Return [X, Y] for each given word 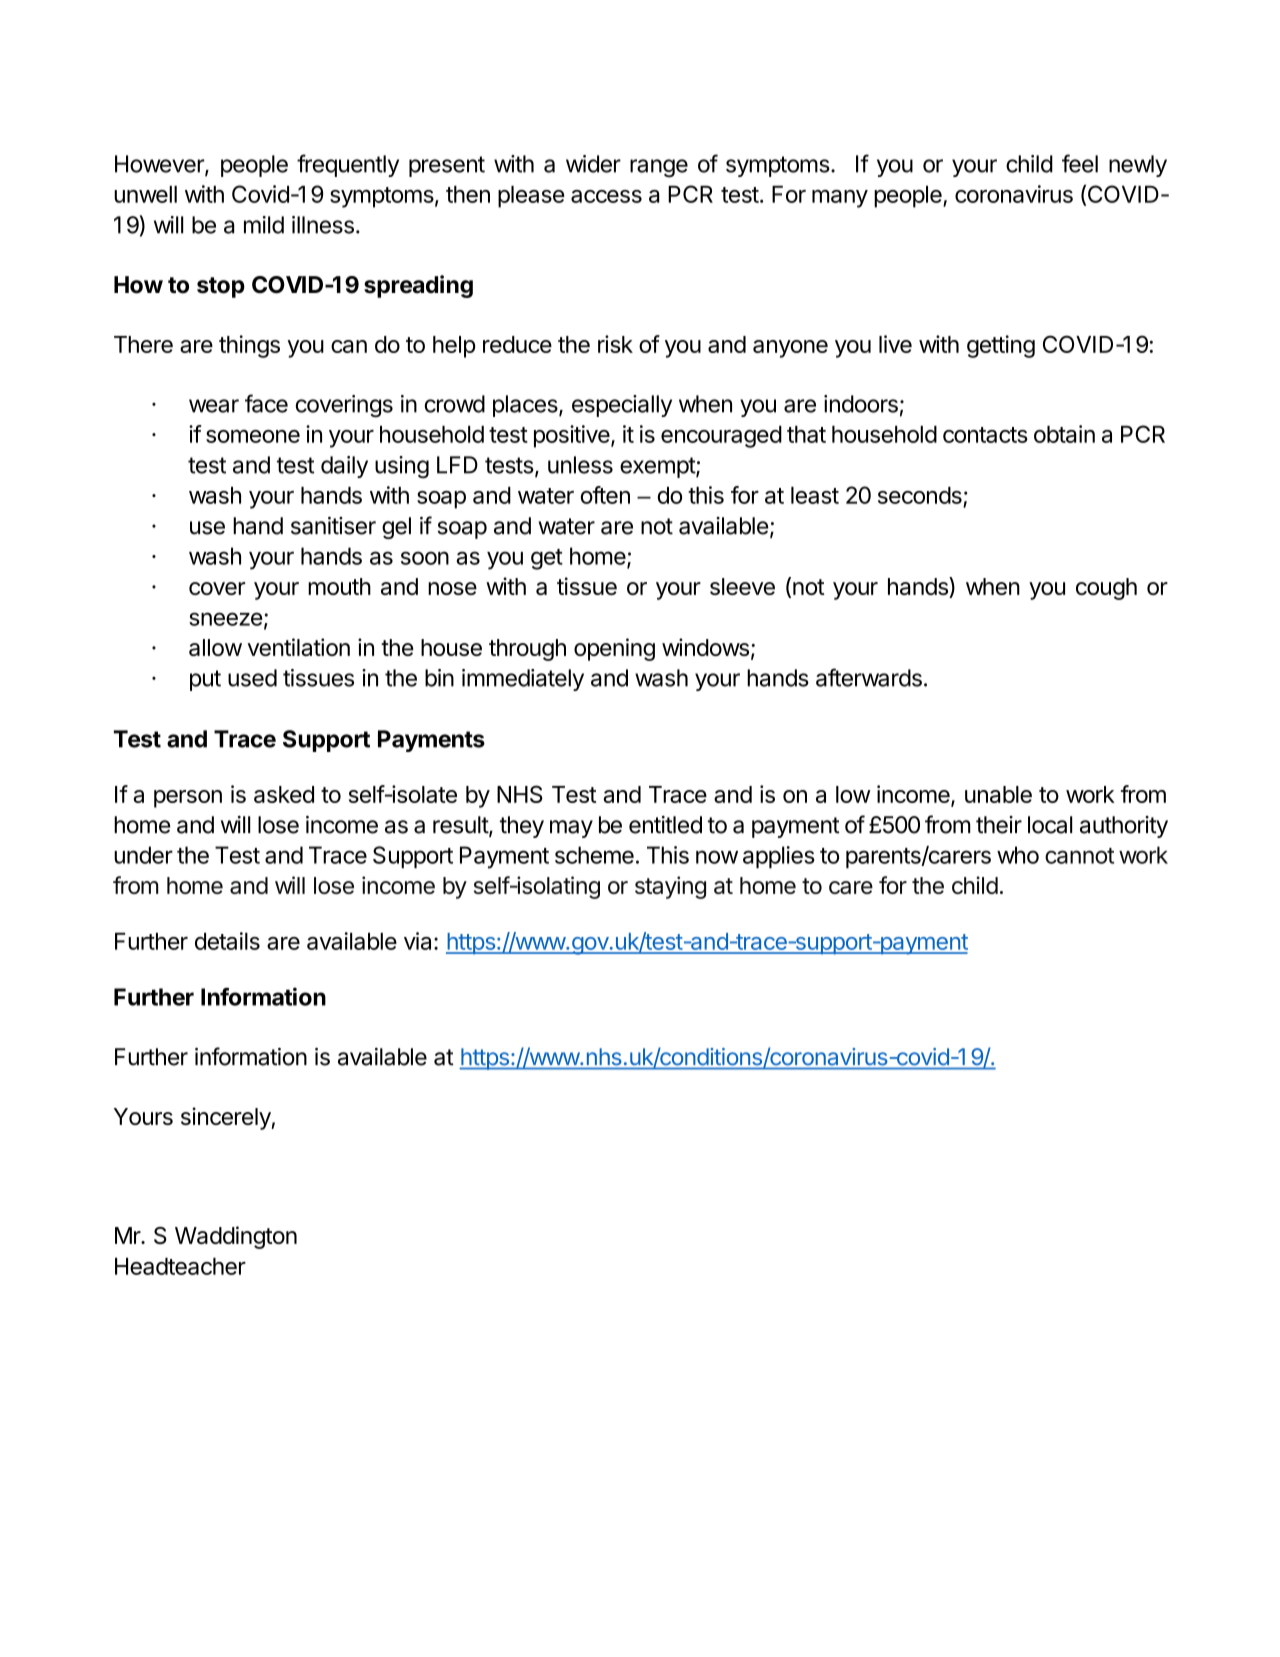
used [252, 678]
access [606, 196]
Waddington [236, 1237]
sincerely [226, 1118]
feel [1080, 163]
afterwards [869, 677]
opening [614, 649]
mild [264, 225]
